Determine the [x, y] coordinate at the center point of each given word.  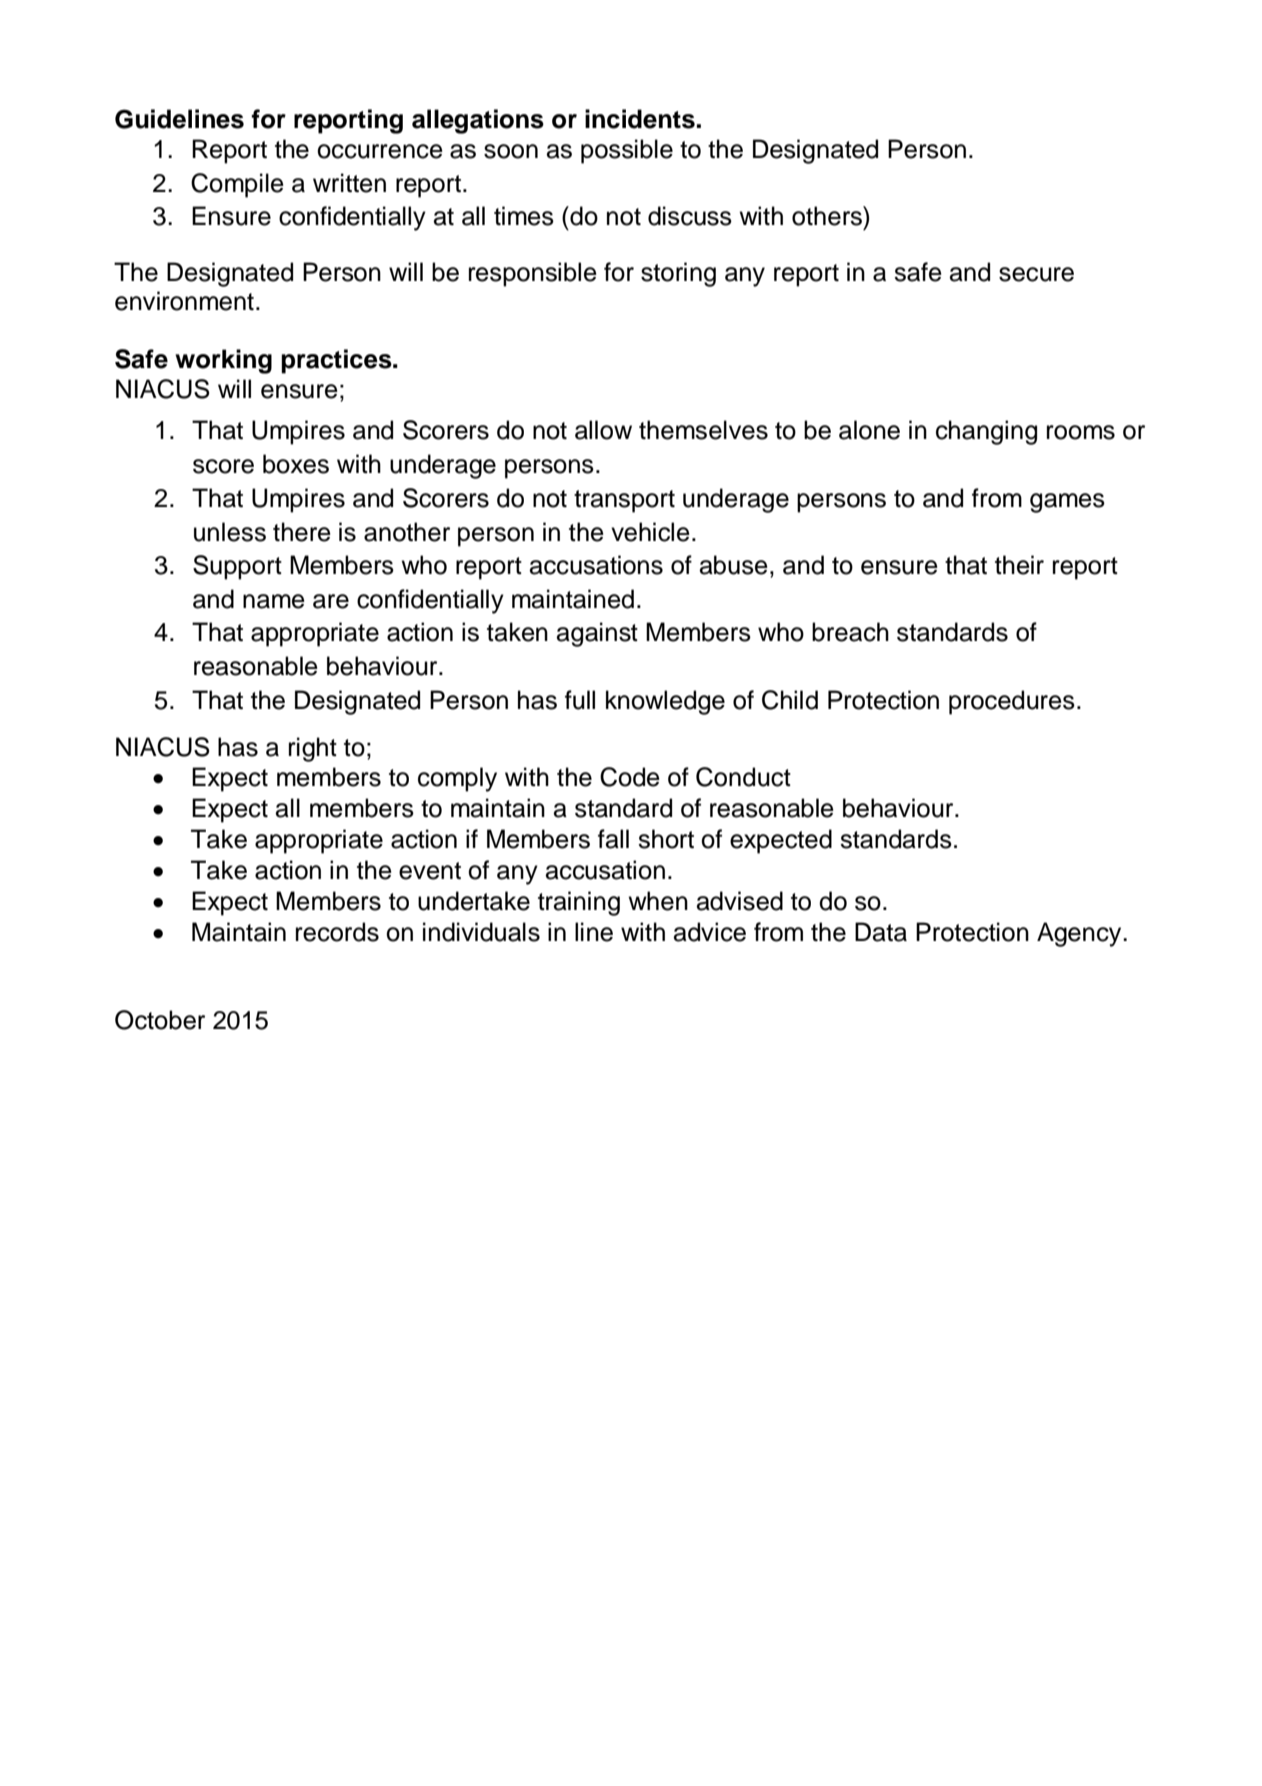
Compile [237, 185]
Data [881, 932]
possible [627, 151]
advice [710, 932]
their [1019, 565]
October [160, 1020]
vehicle [650, 532]
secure [1036, 274]
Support [237, 567]
